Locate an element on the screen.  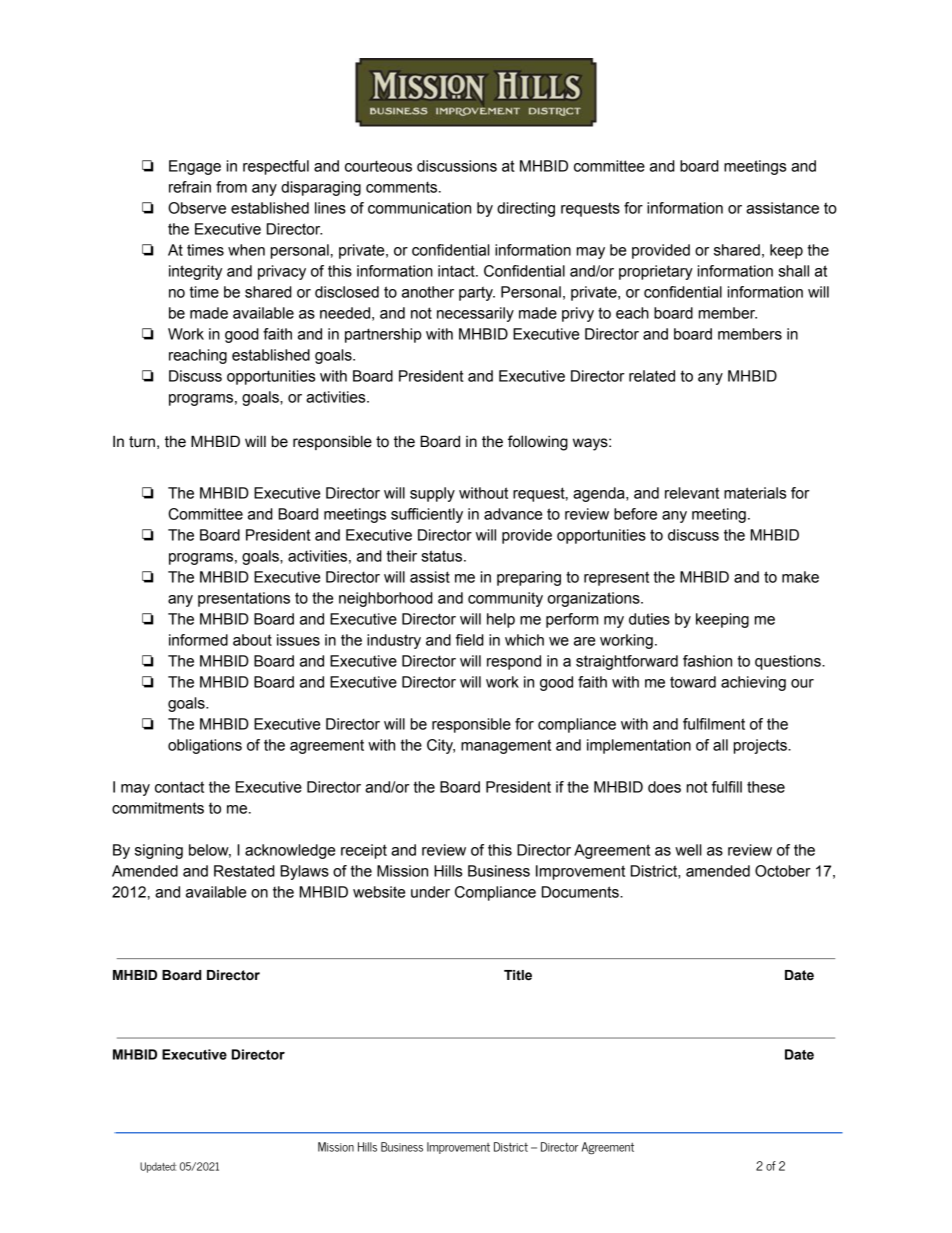
Restated is located at coordinates (244, 871).
